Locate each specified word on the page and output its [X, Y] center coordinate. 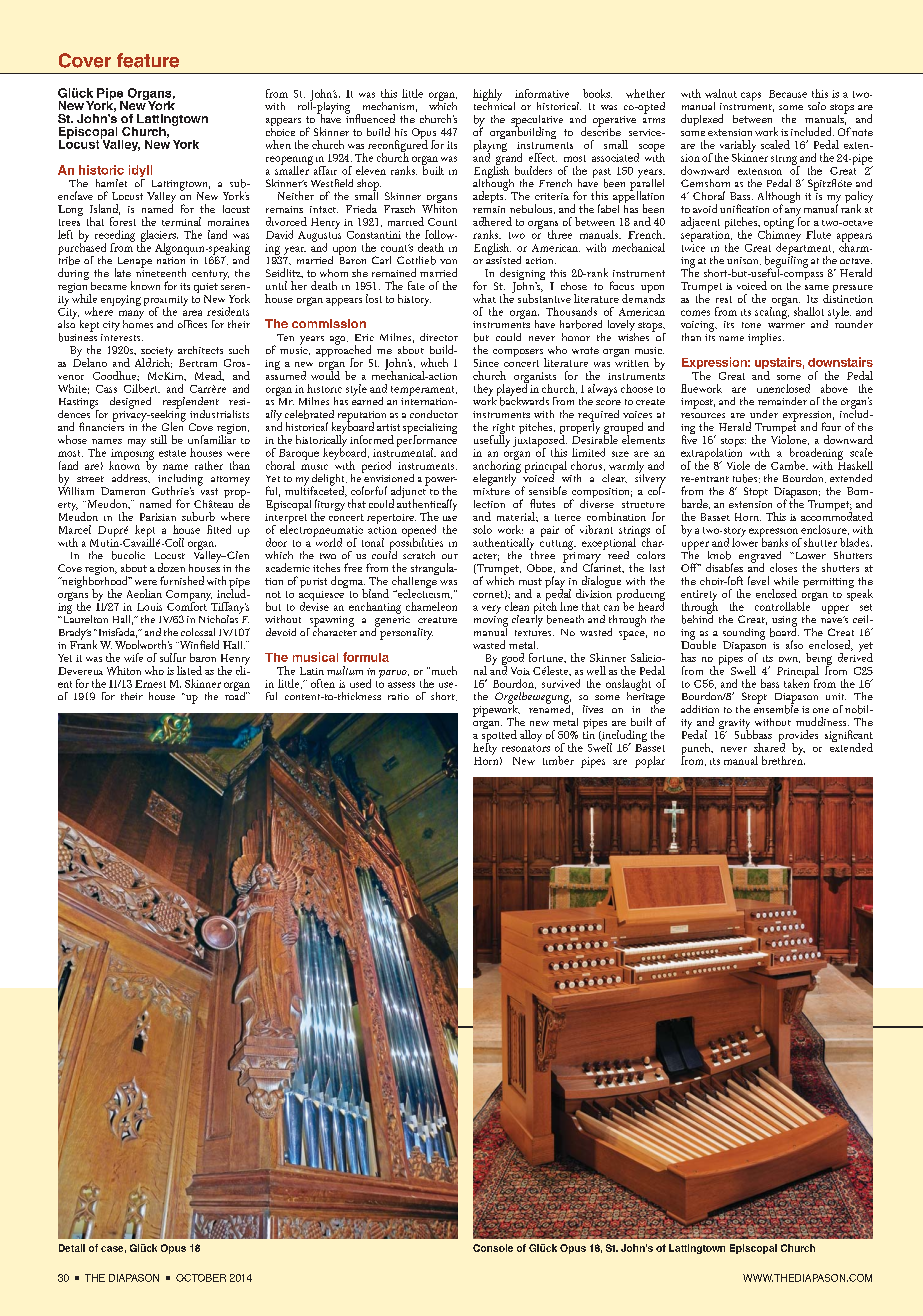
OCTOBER [201, 1278]
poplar [650, 762]
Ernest [150, 684]
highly [487, 96]
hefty [485, 748]
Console [493, 1248]
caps [751, 96]
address [131, 478]
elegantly [496, 478]
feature [148, 60]
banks [774, 541]
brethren [783, 759]
